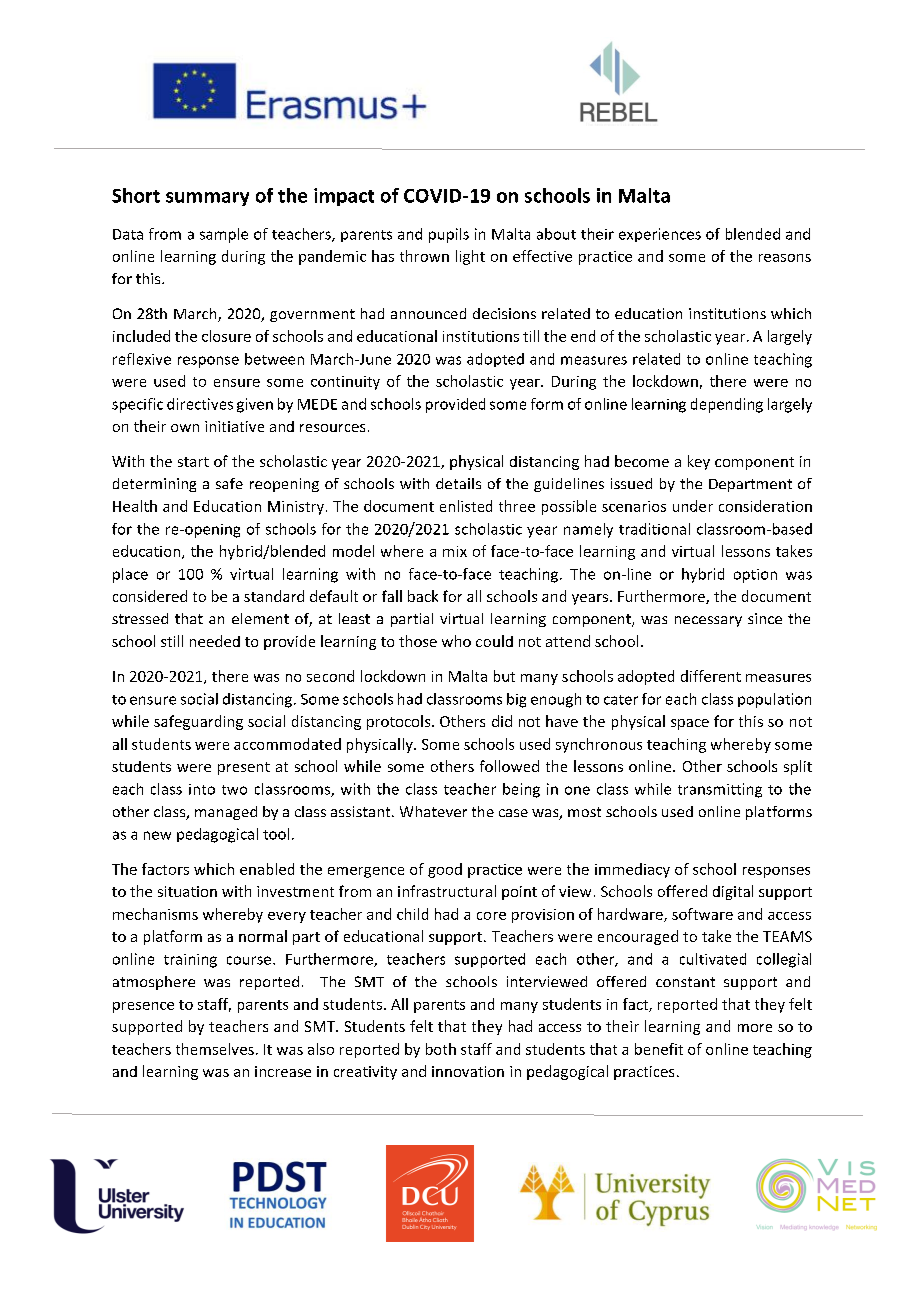 This document has width=924, height=1308. Describe the element at coordinates (441, 1049) in the document. I see `both` at that location.
